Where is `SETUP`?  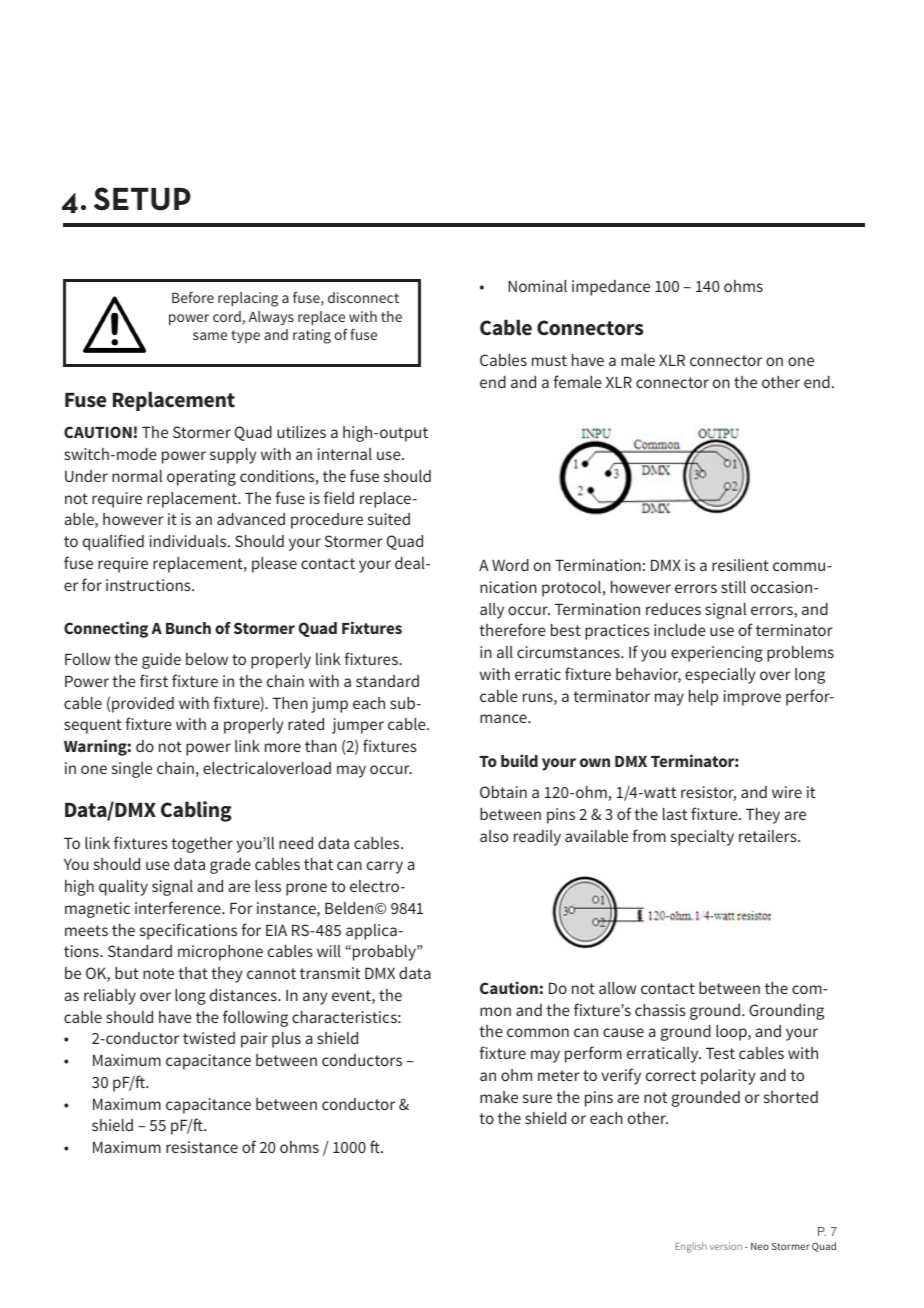
SETUP is located at coordinates (142, 199).
